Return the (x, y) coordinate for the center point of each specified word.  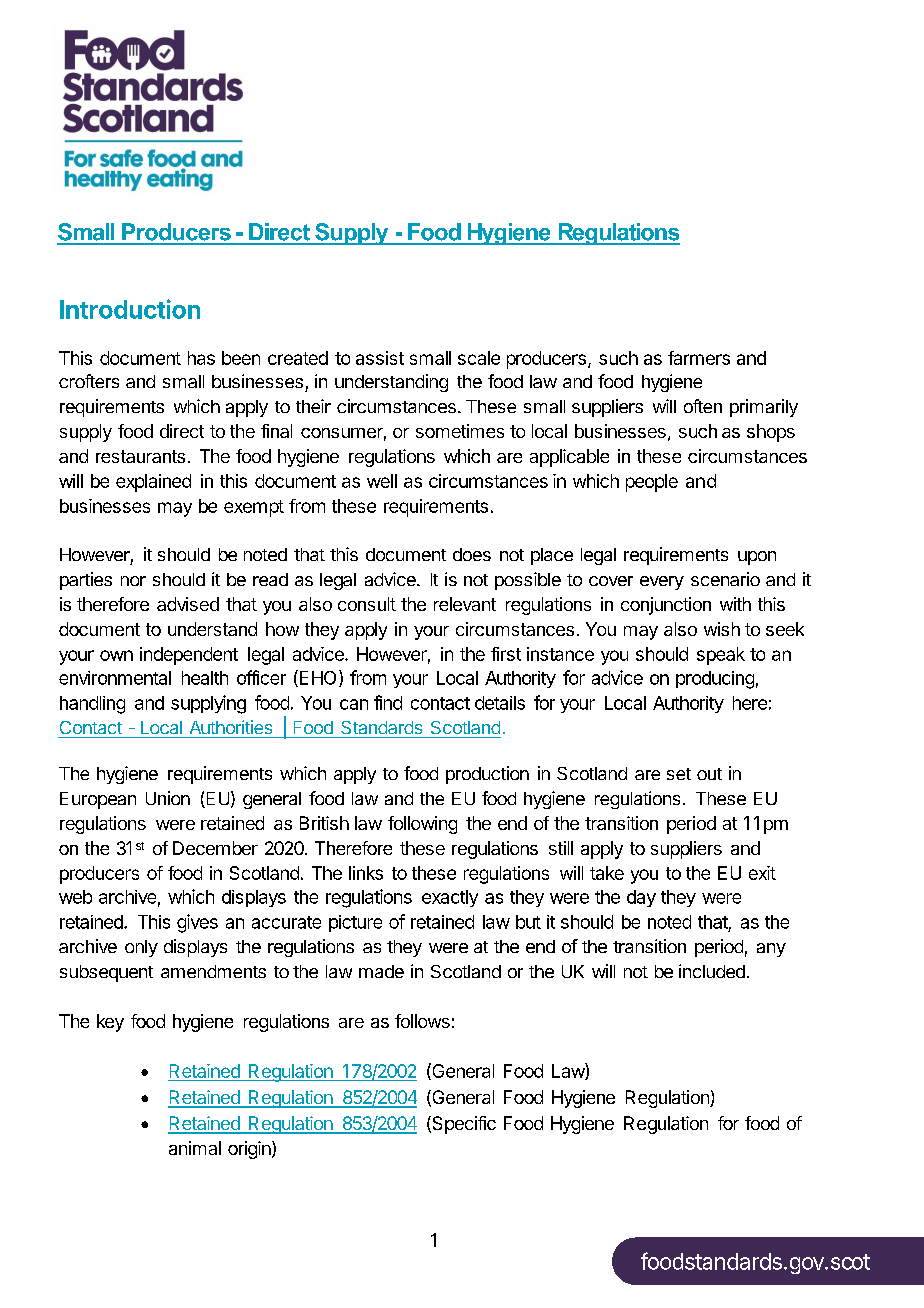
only (141, 948)
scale (479, 358)
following (422, 825)
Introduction (130, 309)
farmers (699, 358)
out (709, 774)
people (652, 483)
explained (153, 483)
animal (195, 1148)
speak (721, 656)
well (382, 481)
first (506, 654)
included (712, 971)
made (381, 971)
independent (189, 656)
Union (168, 798)
